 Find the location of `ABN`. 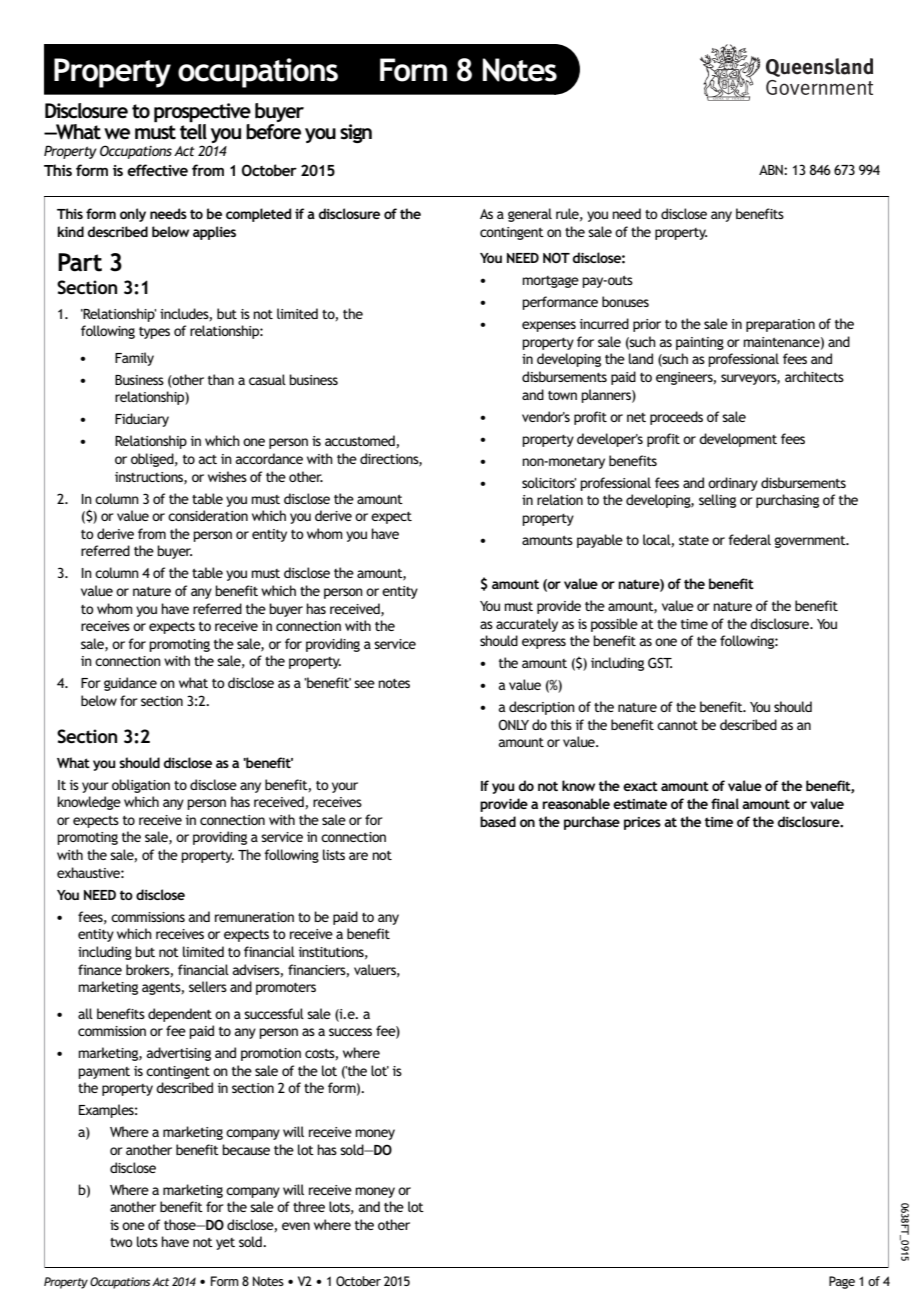

ABN is located at coordinates (772, 170).
